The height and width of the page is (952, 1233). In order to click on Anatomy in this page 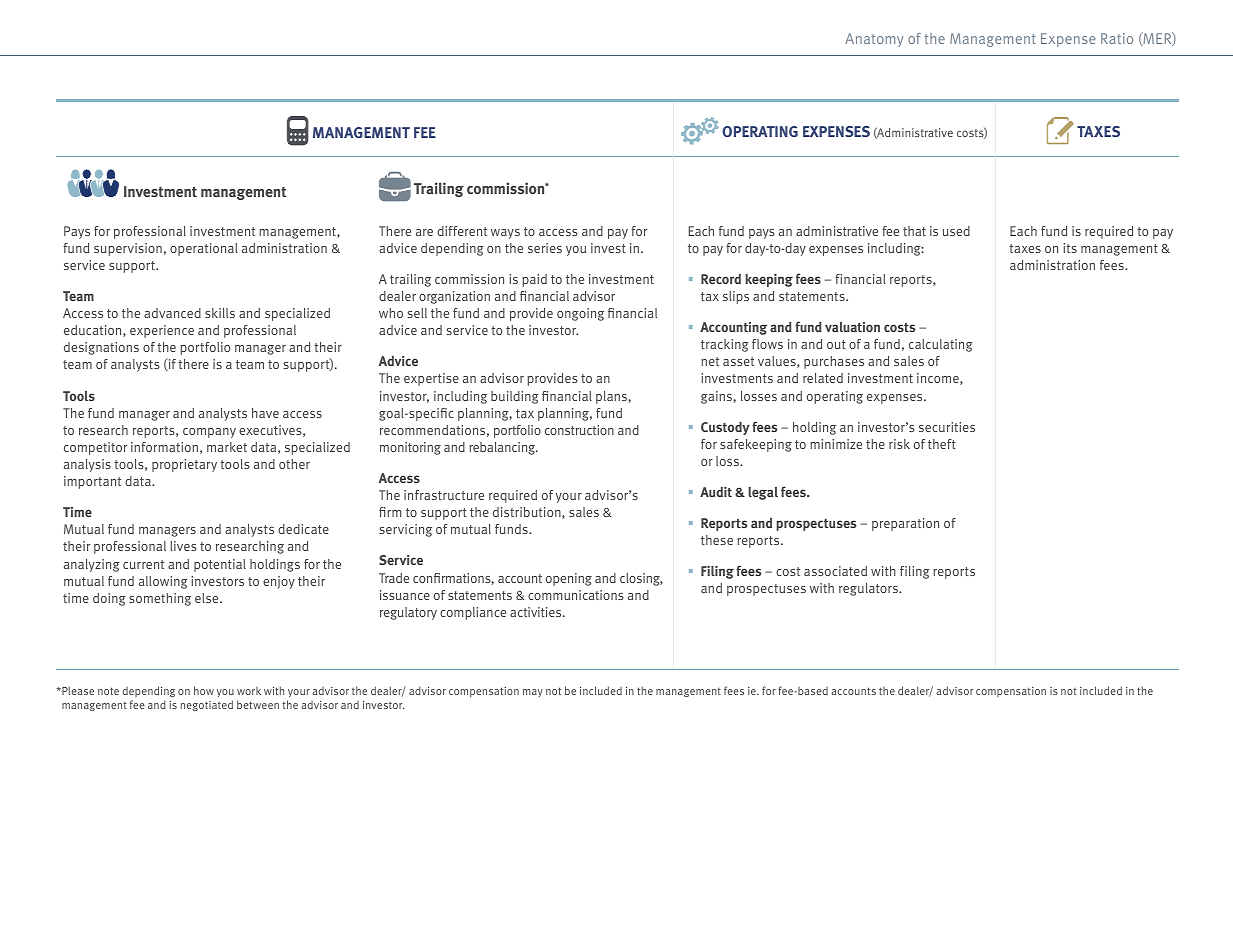, I will do `click(874, 40)`.
